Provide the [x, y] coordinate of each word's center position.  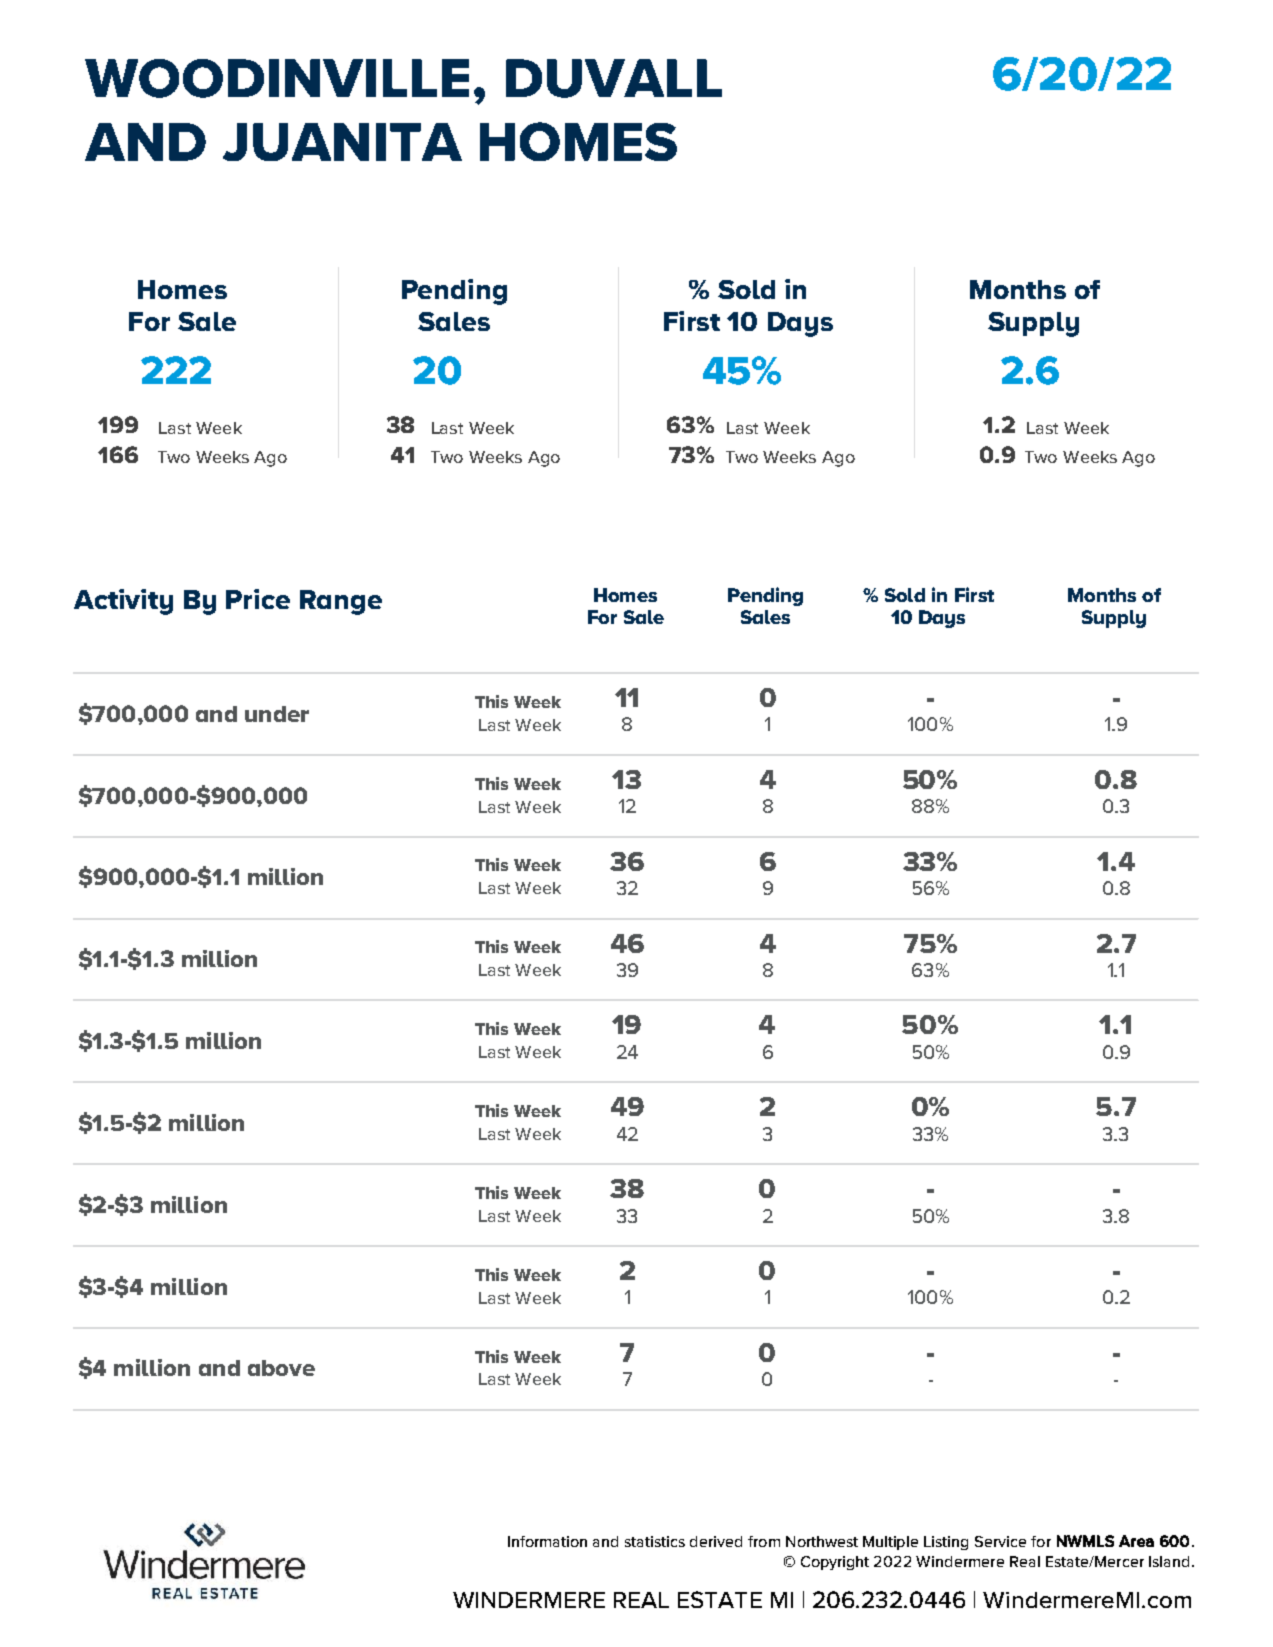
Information [547, 1541]
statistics [655, 1541]
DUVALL [614, 78]
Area [1136, 1541]
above [281, 1368]
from [764, 1541]
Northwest [822, 1541]
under [277, 714]
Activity [123, 602]
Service [1000, 1541]
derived [716, 1541]
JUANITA [342, 142]
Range [341, 602]
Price [258, 599]
